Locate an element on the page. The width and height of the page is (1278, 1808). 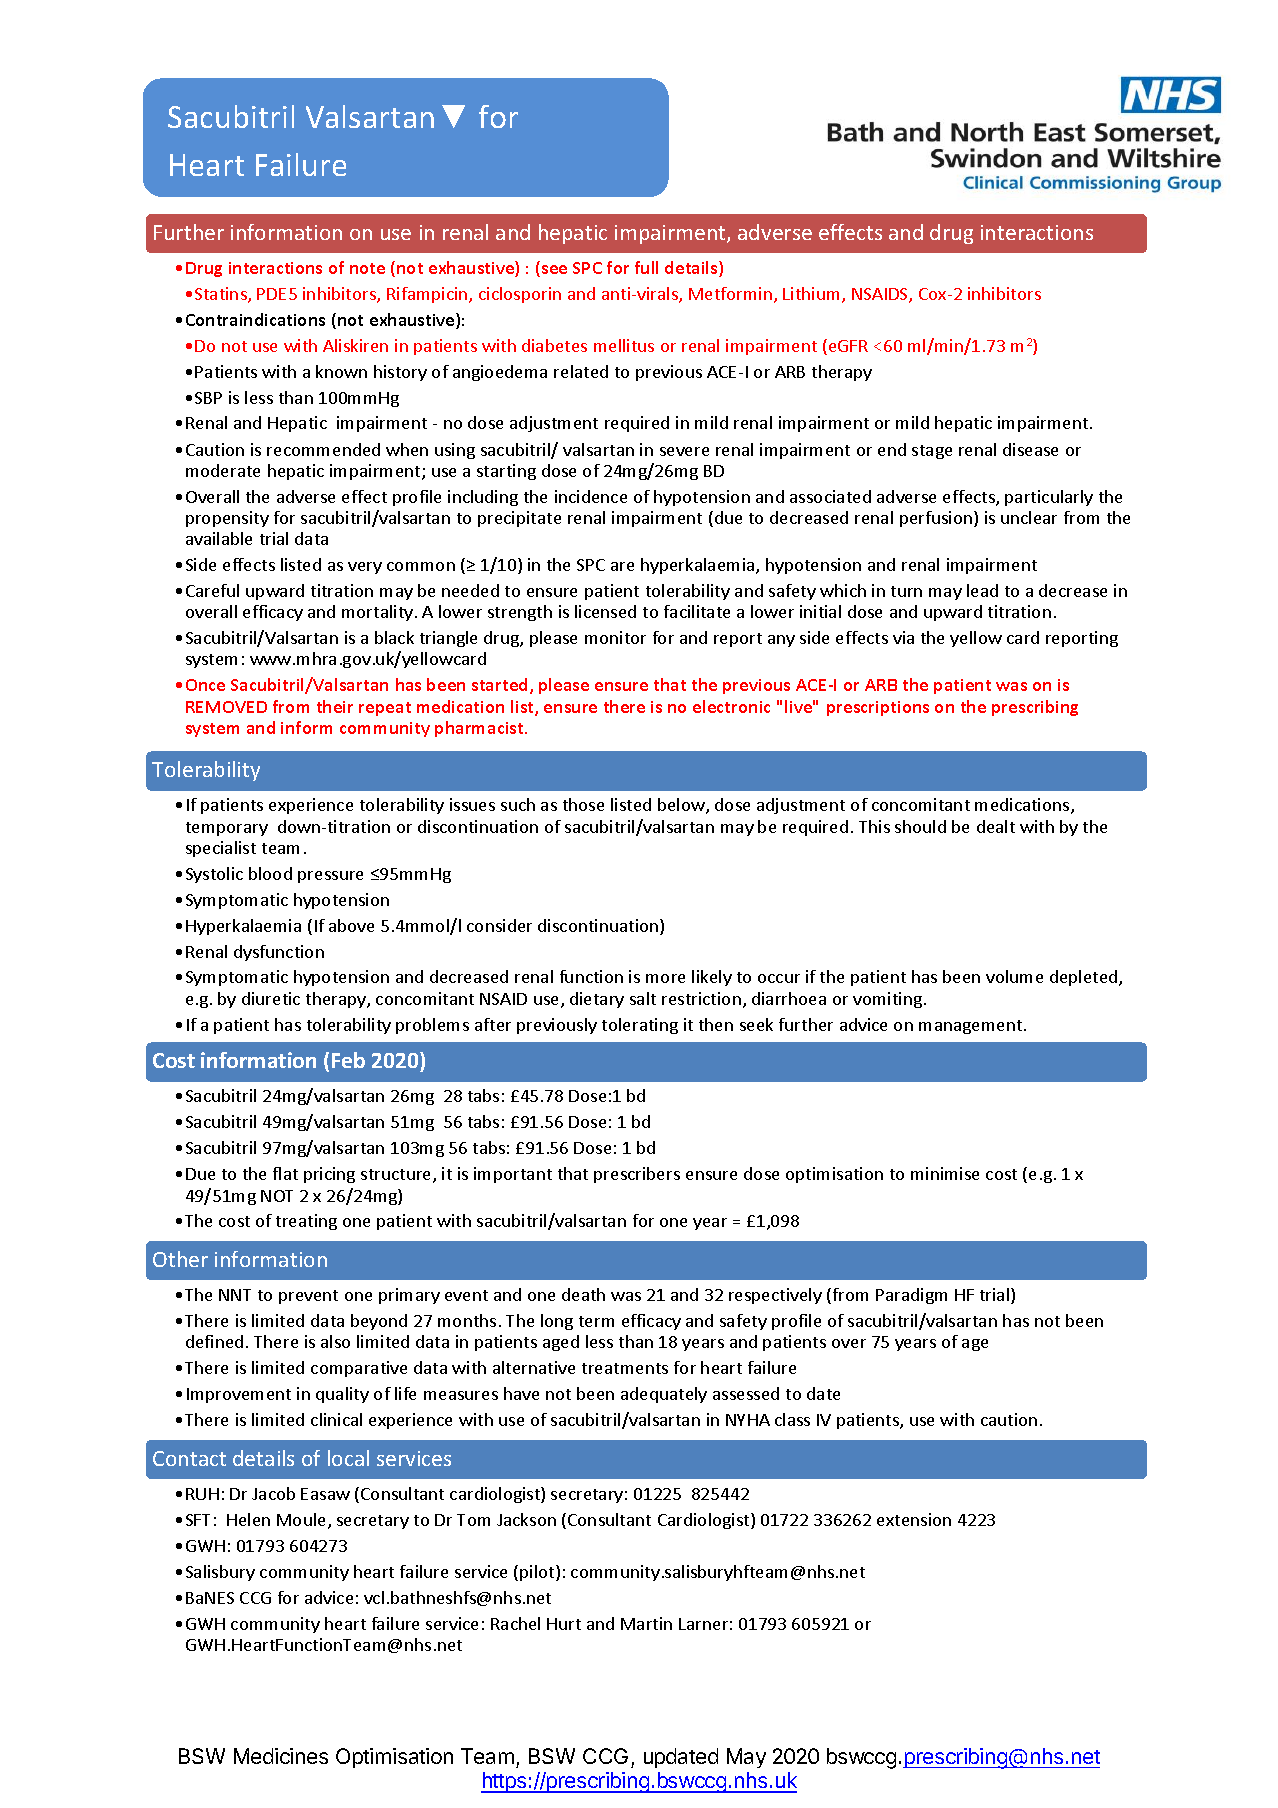
Martin is located at coordinates (646, 1623).
